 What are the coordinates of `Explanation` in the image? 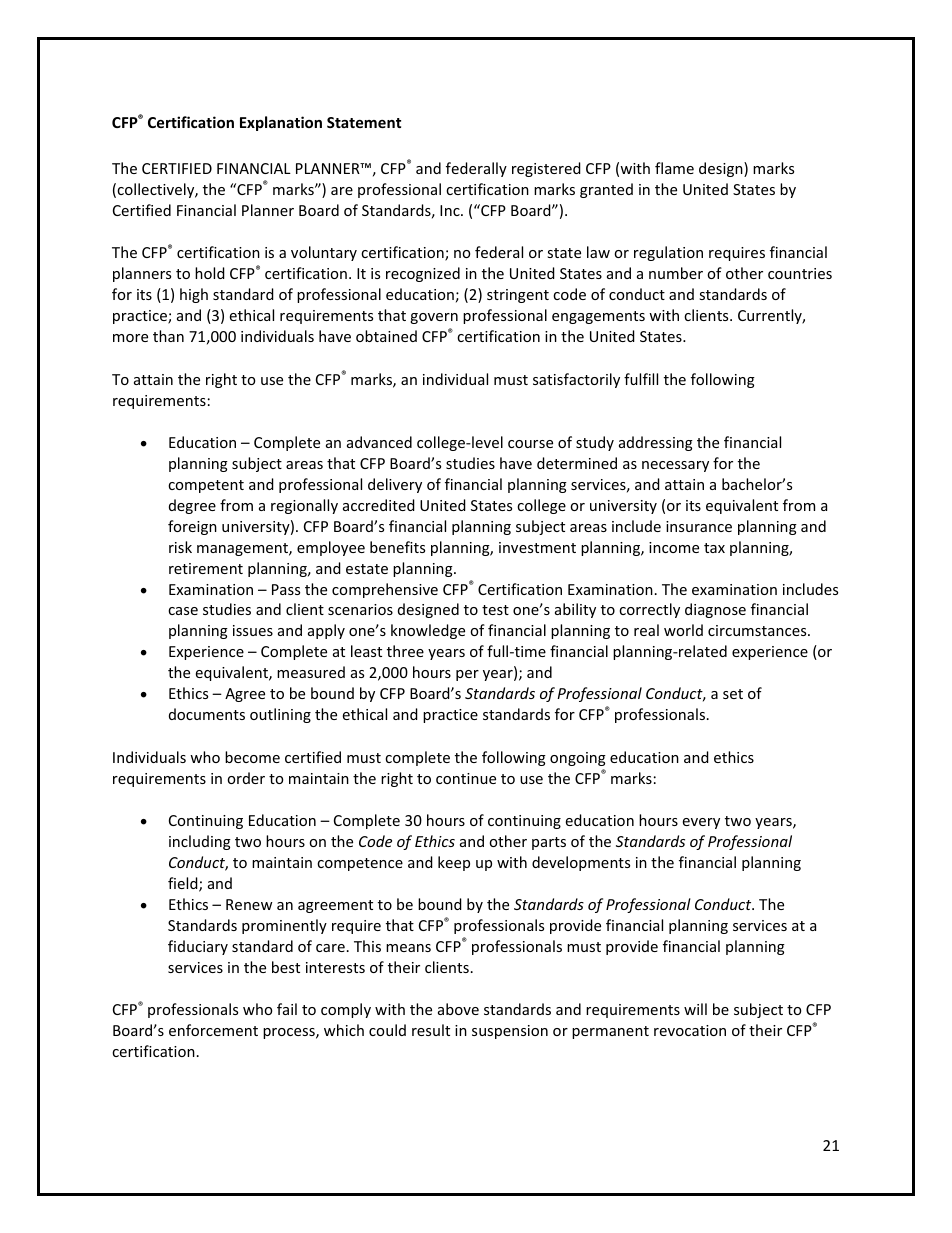 It's located at (281, 123).
